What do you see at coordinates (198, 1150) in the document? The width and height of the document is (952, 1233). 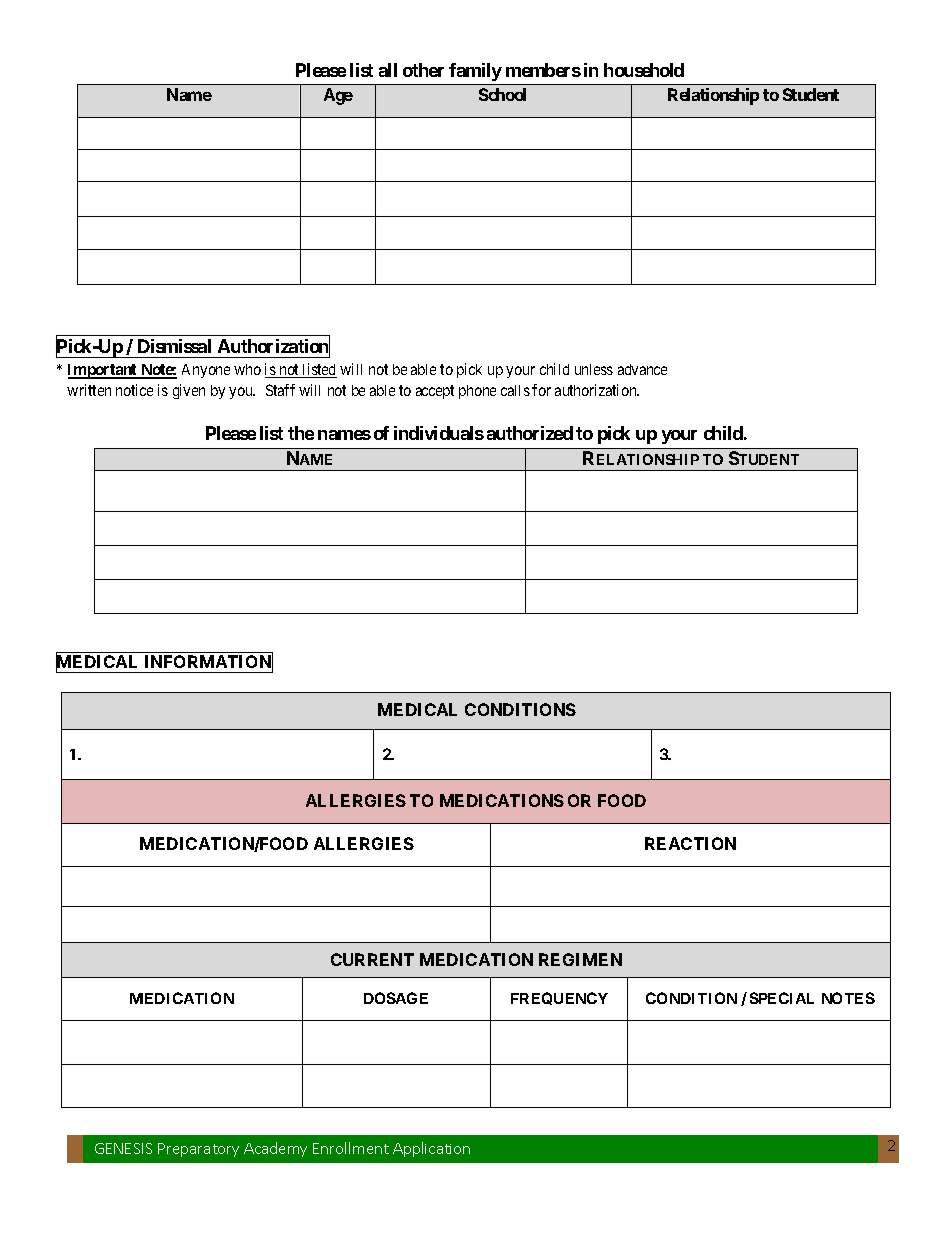 I see `Preparatory` at bounding box center [198, 1150].
